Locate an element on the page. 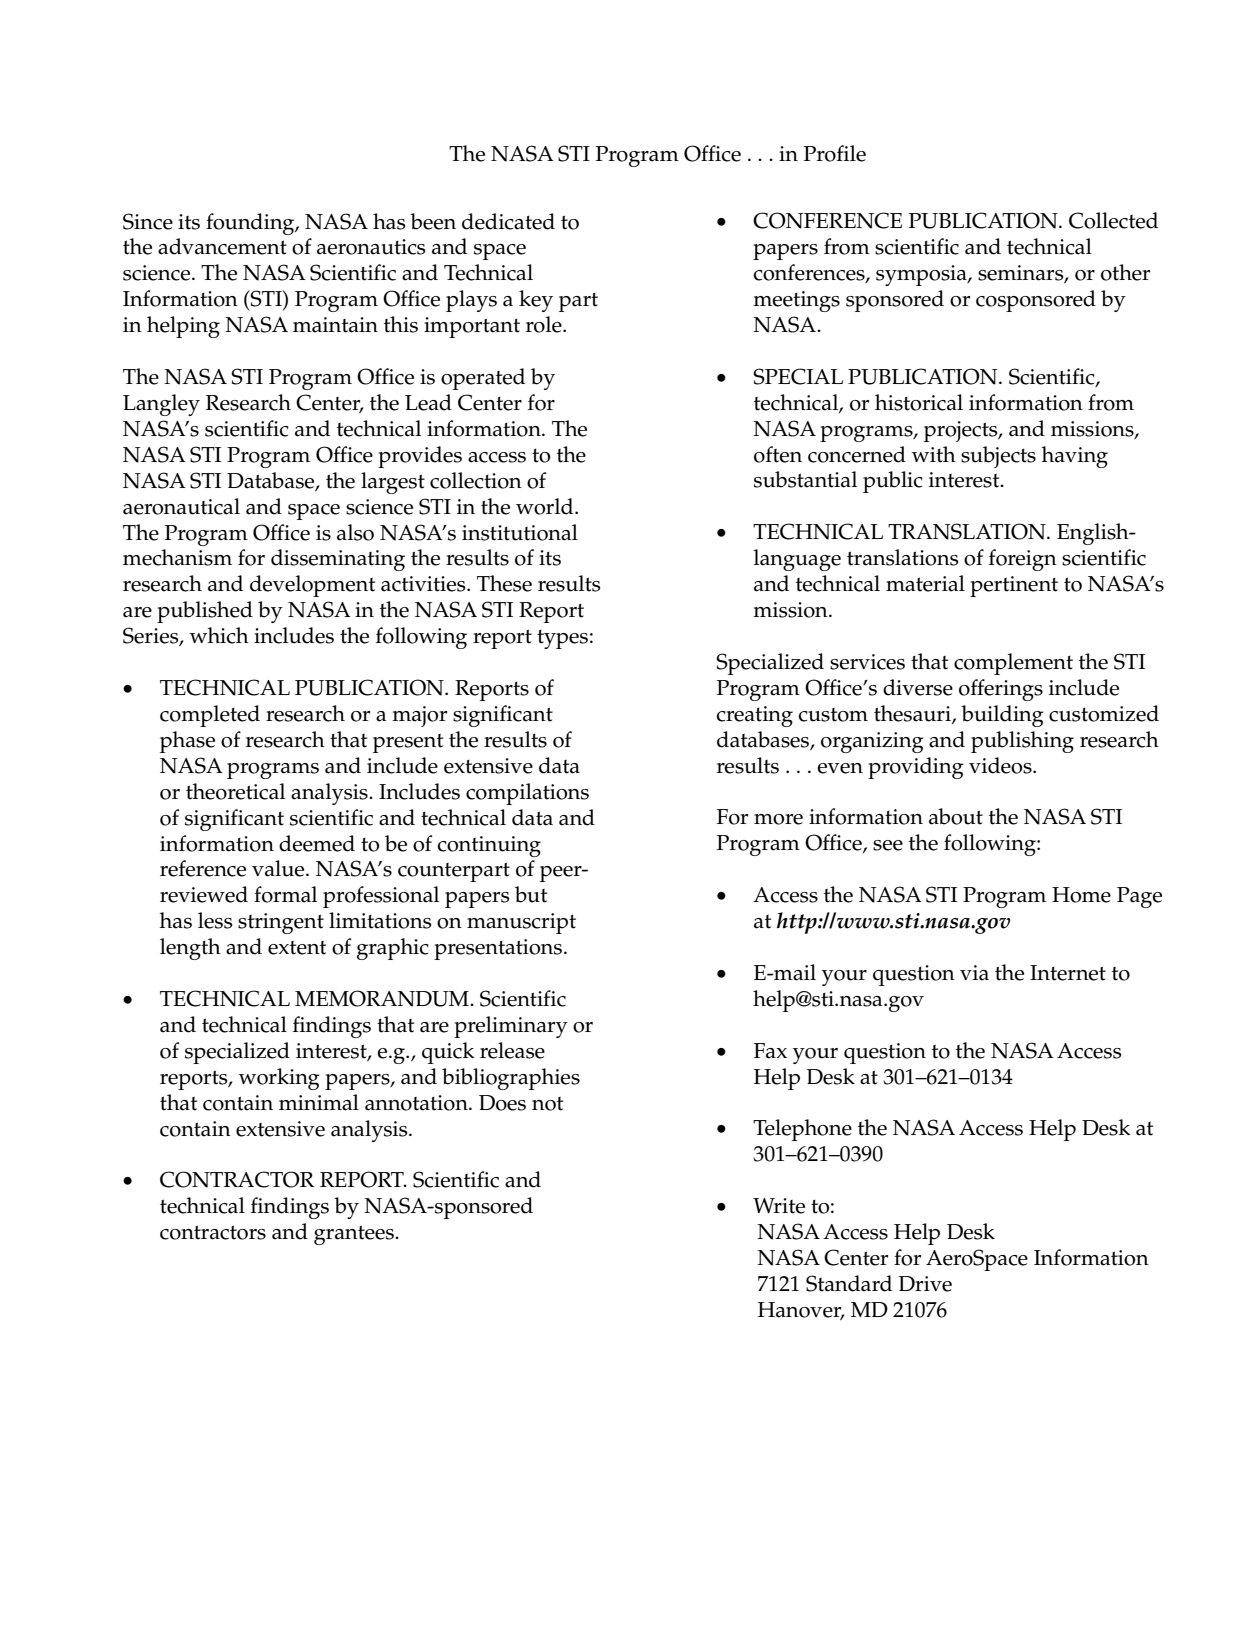 Image resolution: width=1259 pixels, height=1629 pixels. world is located at coordinates (546, 506).
